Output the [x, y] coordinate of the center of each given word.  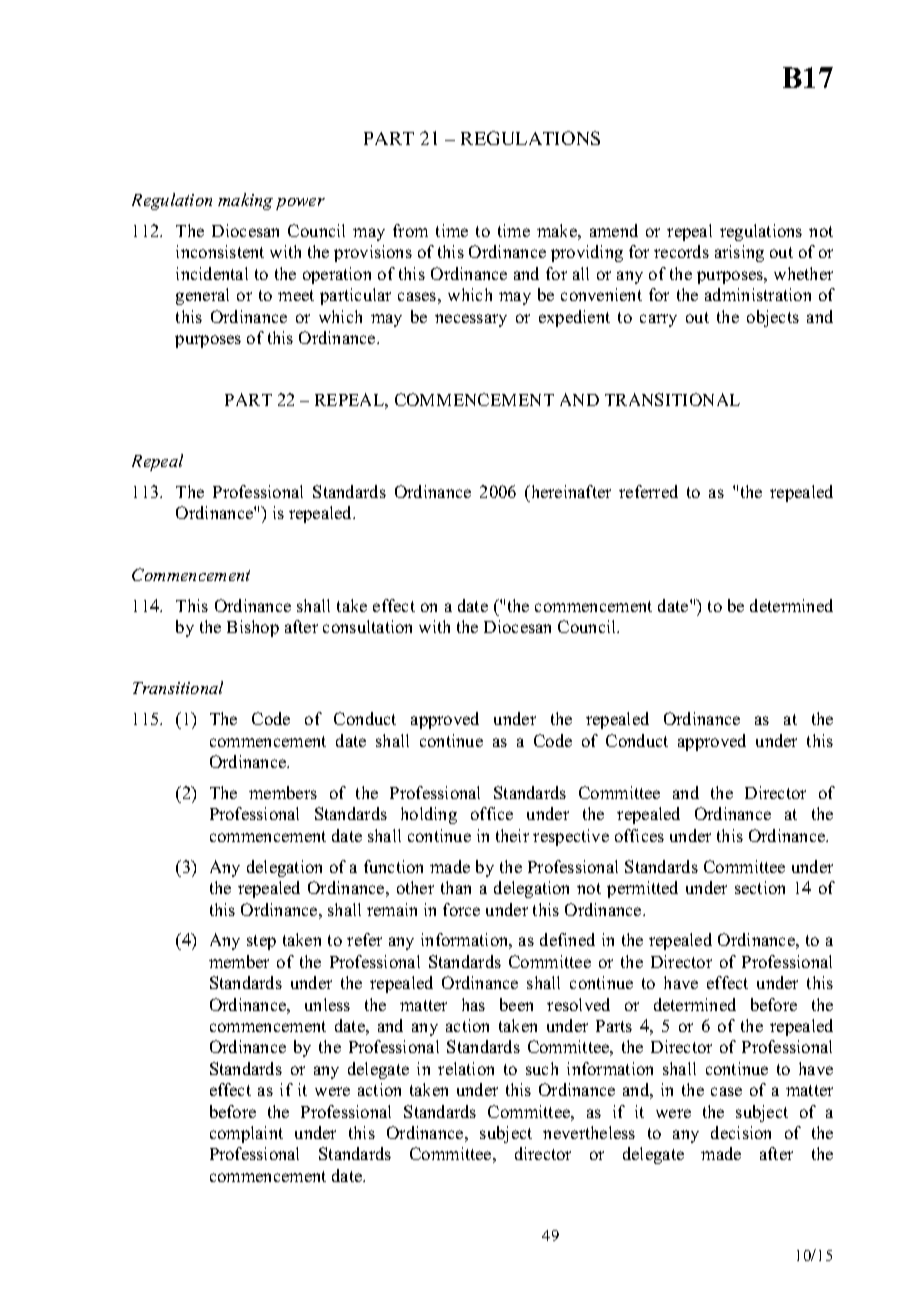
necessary [471, 320]
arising [739, 253]
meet [296, 295]
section [760, 887]
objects [773, 318]
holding [429, 815]
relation [466, 1068]
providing [587, 253]
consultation [367, 626]
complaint [246, 1134]
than [456, 887]
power [300, 204]
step [261, 942]
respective [571, 837]
